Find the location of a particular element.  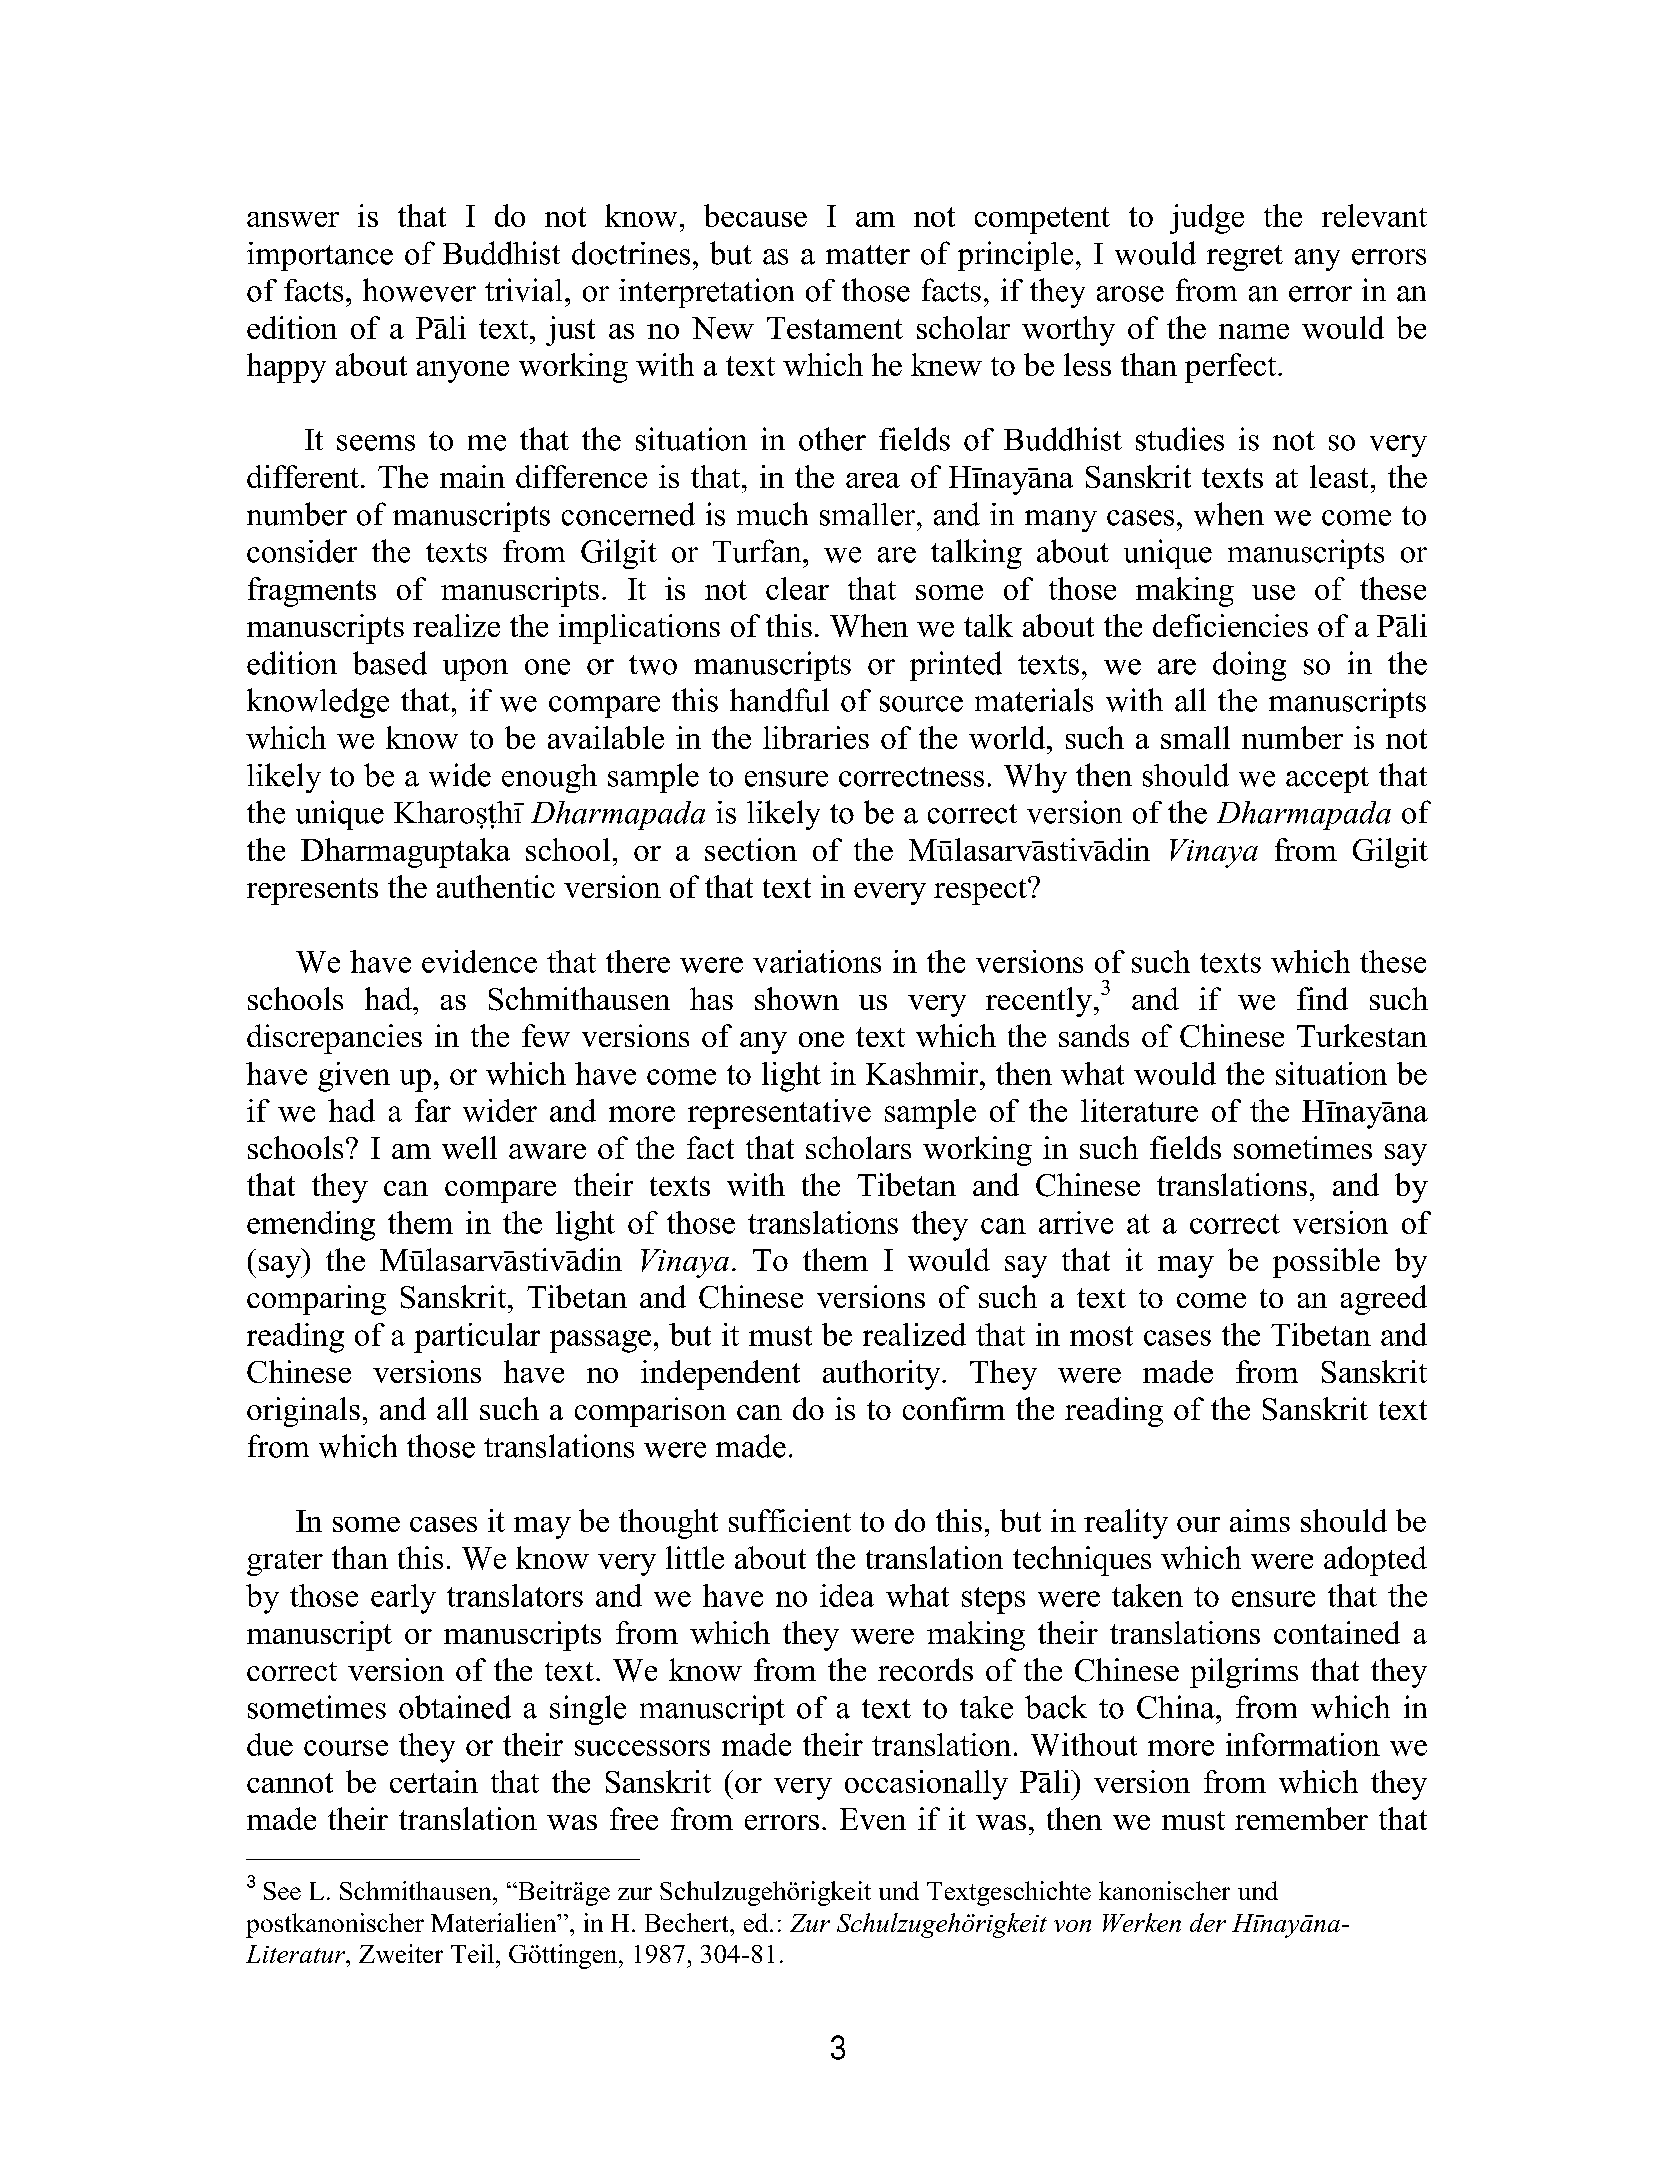

matter is located at coordinates (868, 255).
